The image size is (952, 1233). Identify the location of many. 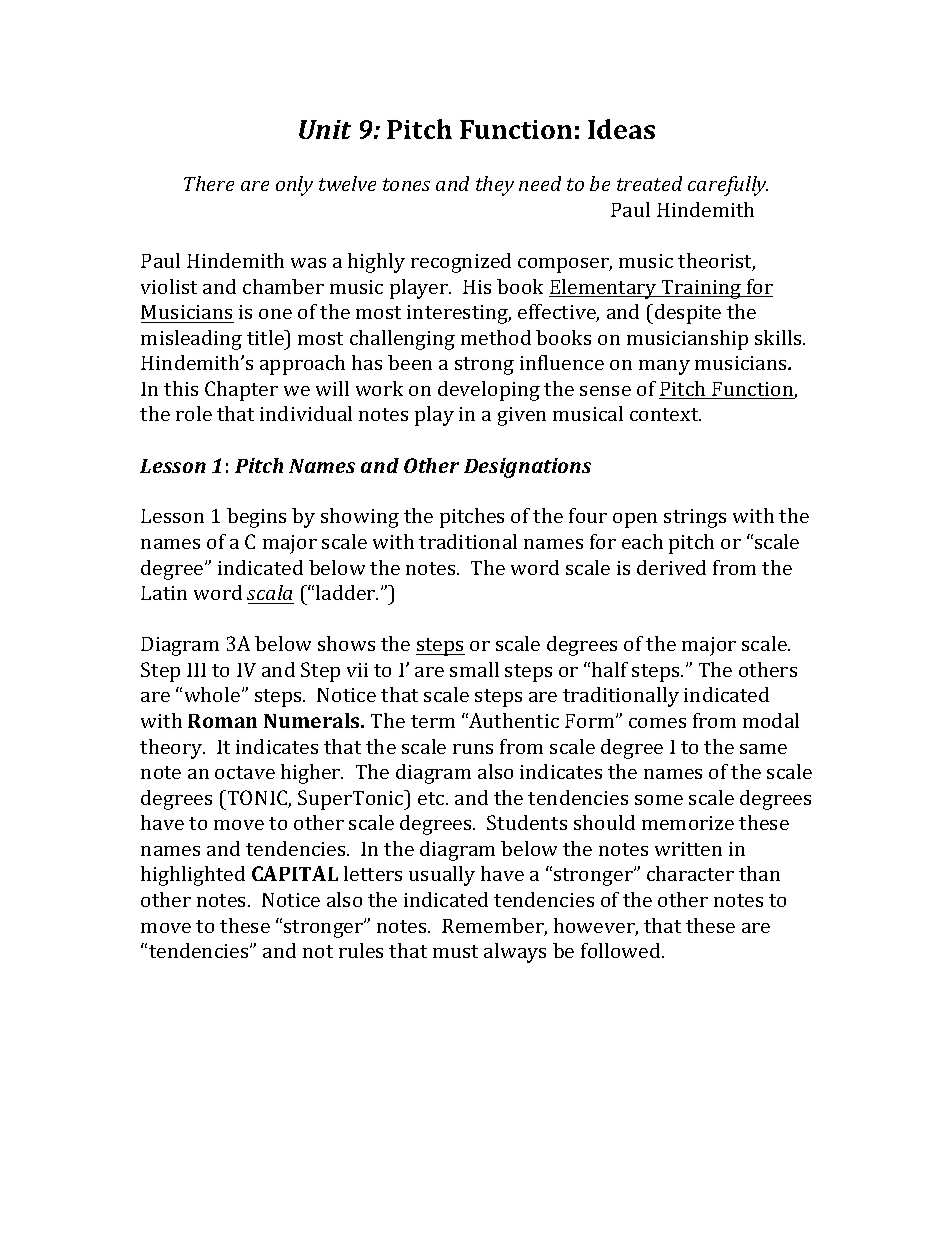
(664, 367).
